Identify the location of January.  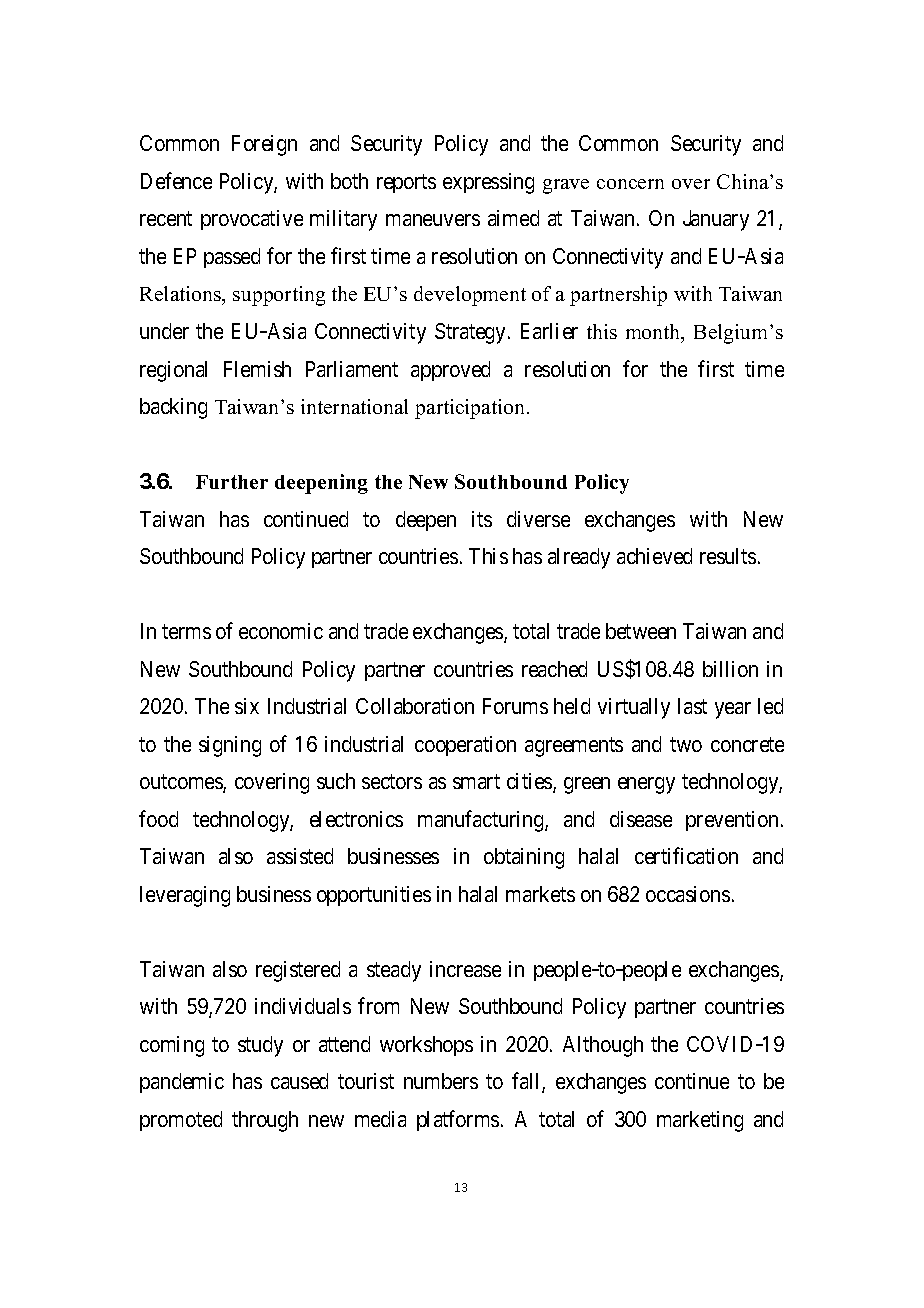
(716, 220).
